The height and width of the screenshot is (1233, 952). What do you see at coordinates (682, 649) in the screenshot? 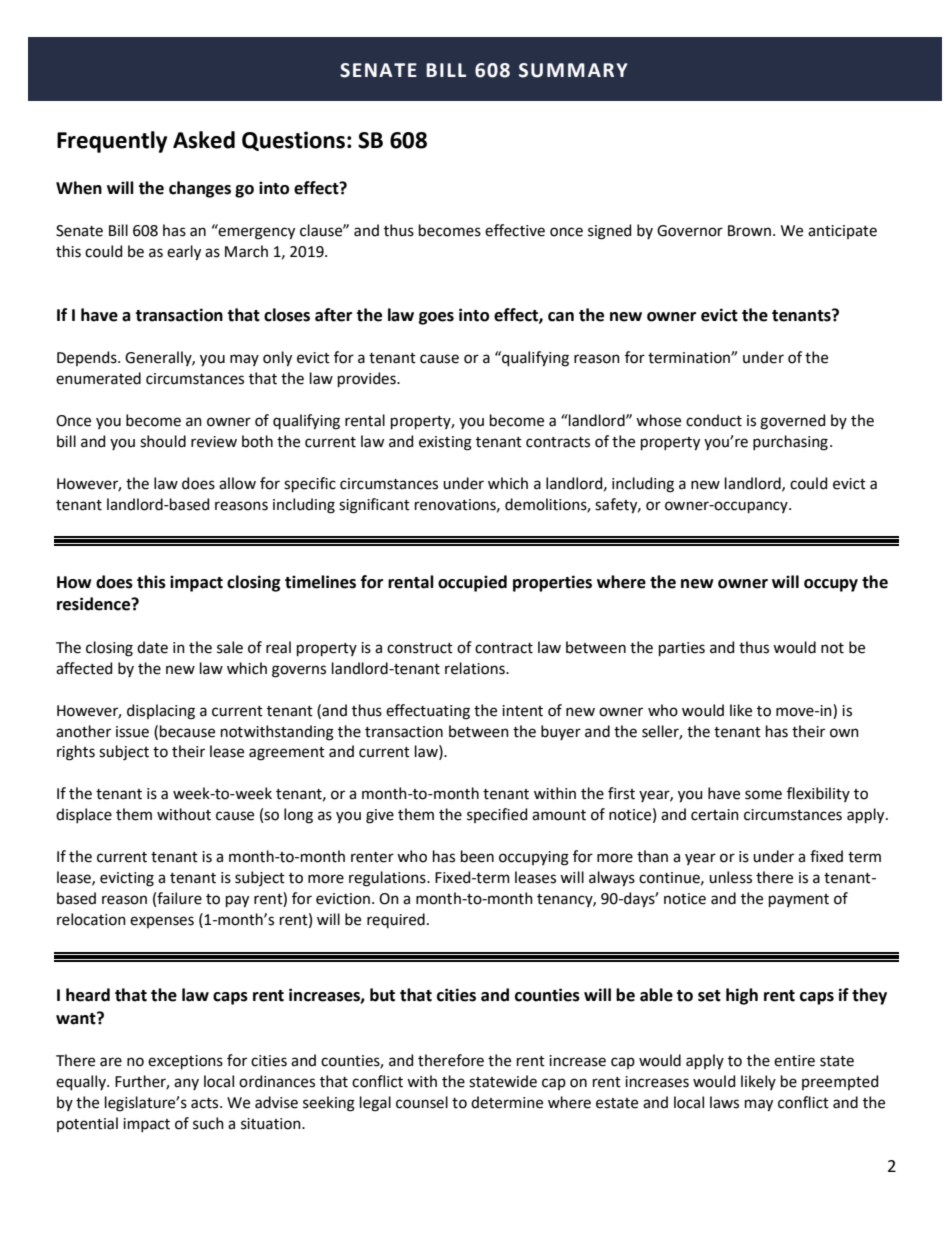
I see `parties` at bounding box center [682, 649].
